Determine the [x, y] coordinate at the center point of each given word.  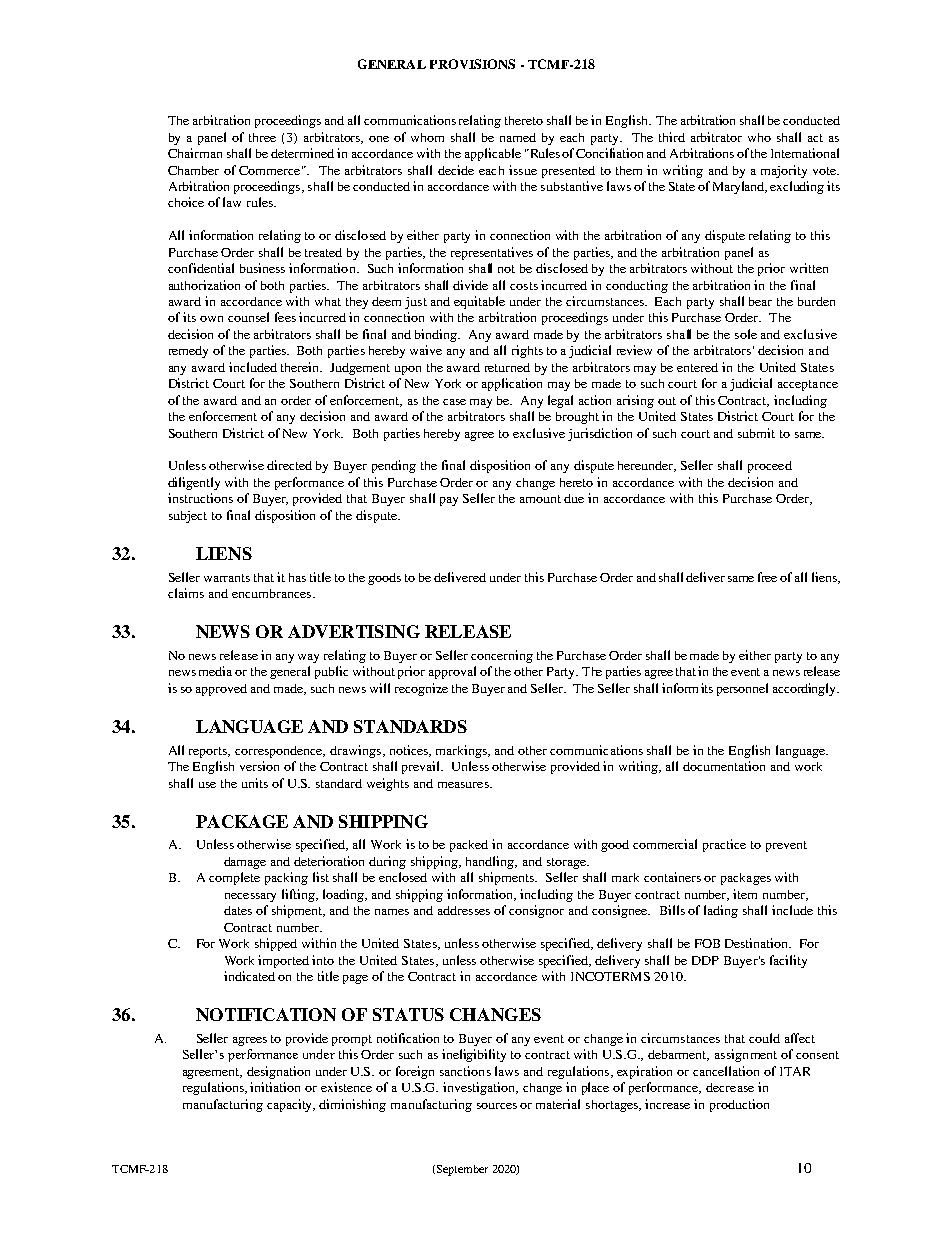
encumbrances [271, 593]
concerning [502, 656]
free [767, 577]
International [805, 153]
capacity [291, 1105]
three [262, 137]
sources [497, 1106]
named [518, 137]
